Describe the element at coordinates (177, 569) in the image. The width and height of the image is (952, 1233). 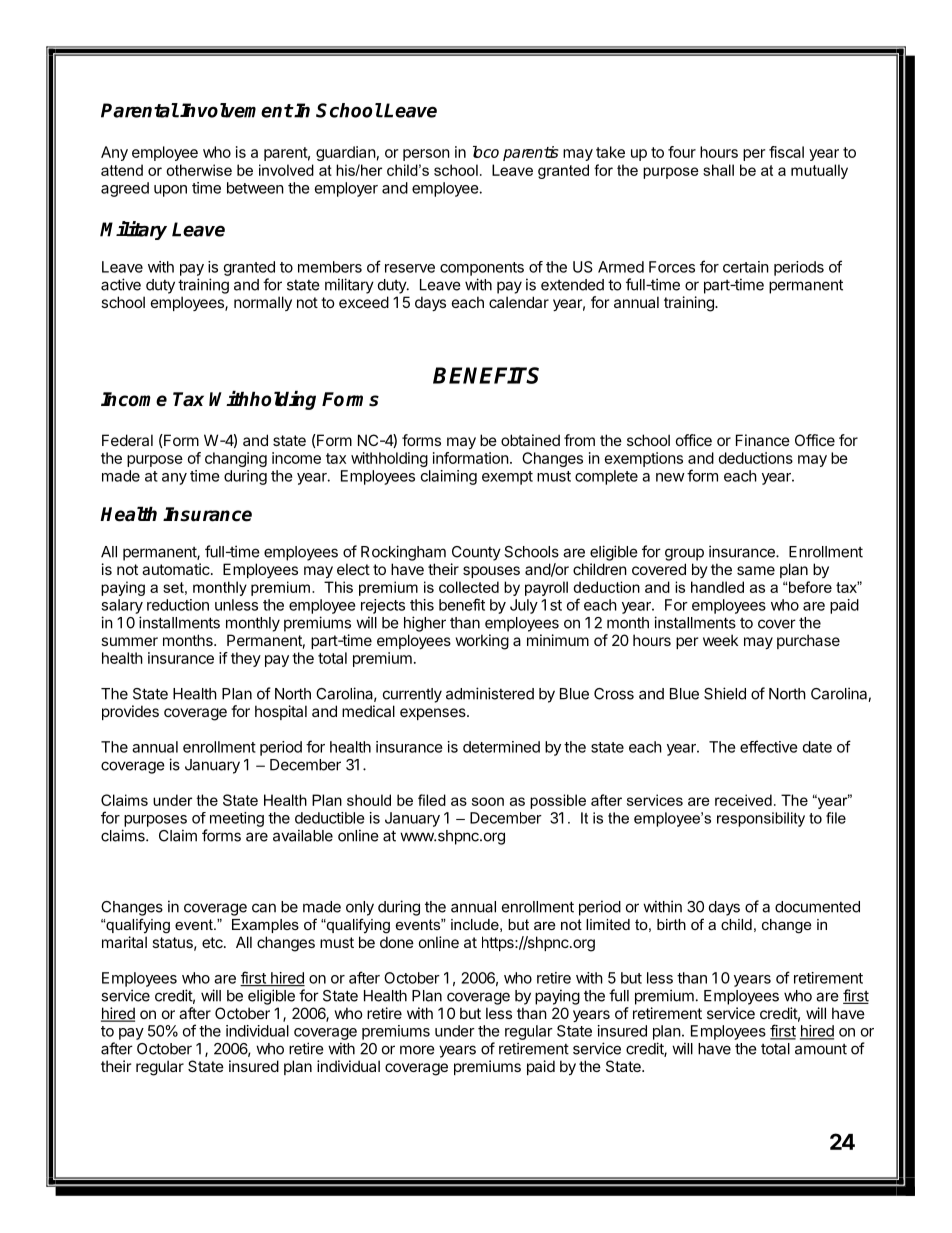
I see `automatic` at that location.
